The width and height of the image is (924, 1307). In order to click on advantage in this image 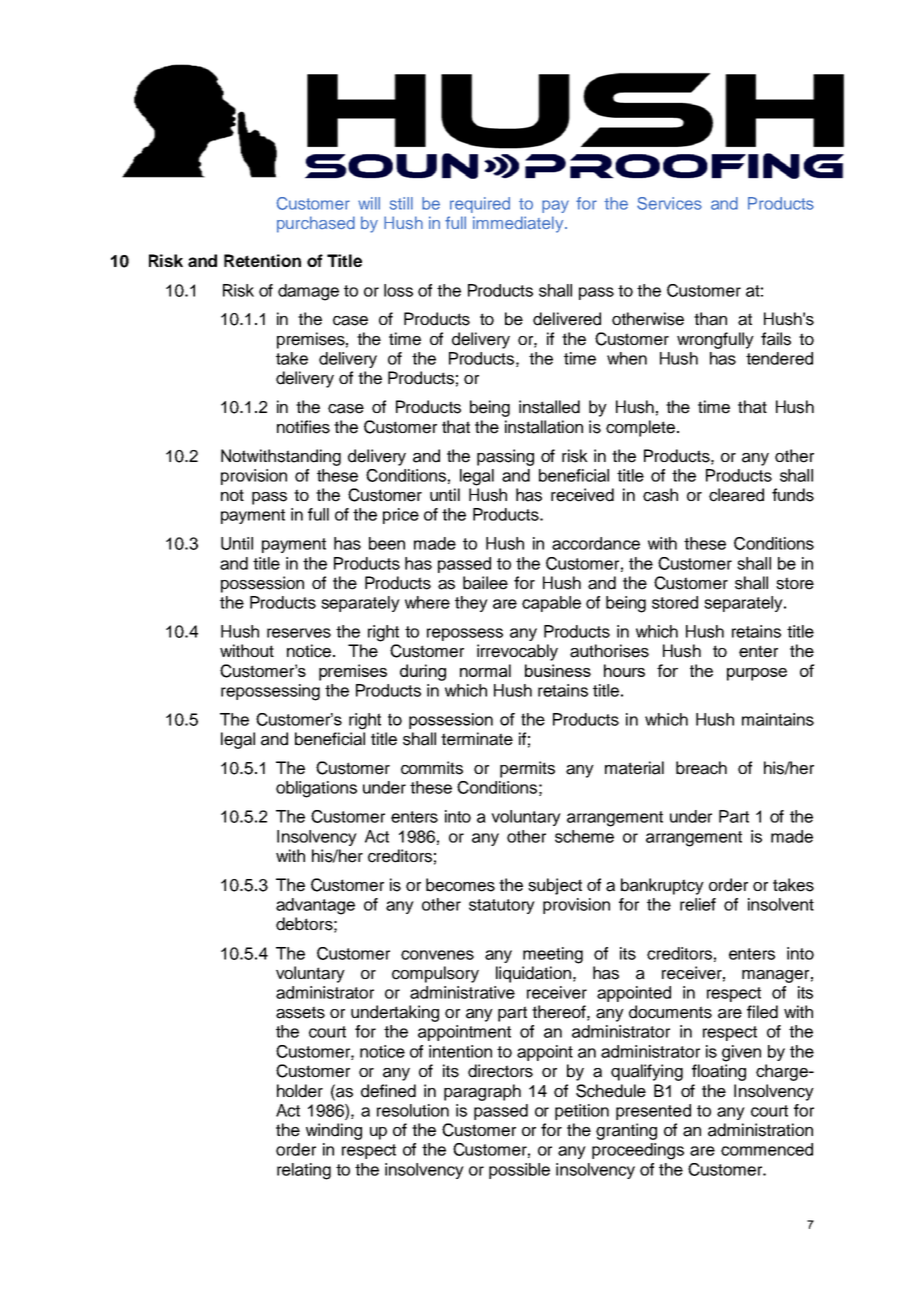, I will do `click(315, 906)`.
